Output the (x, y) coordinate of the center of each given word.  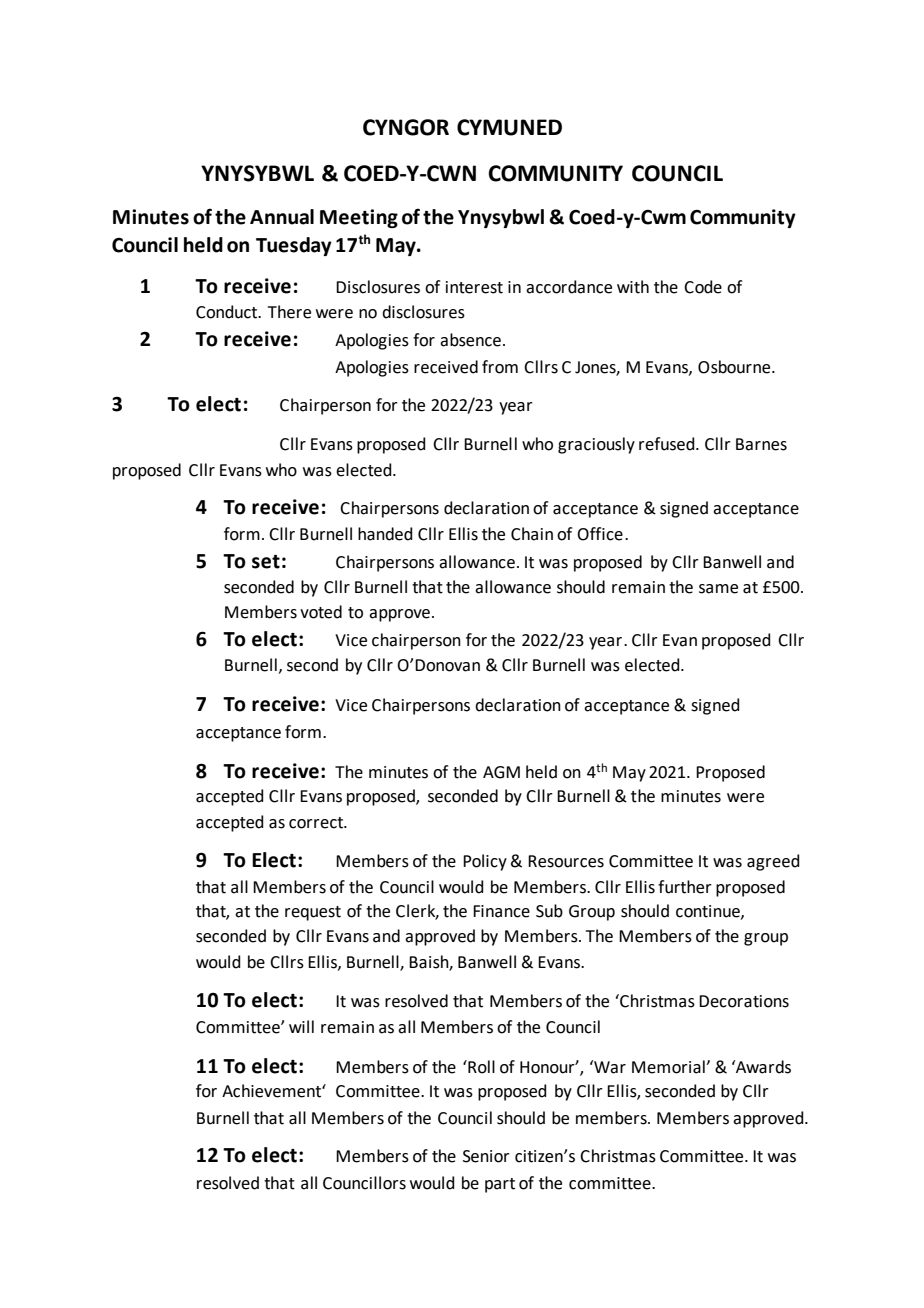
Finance (501, 911)
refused (668, 444)
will (301, 1026)
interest (474, 287)
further (685, 887)
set (266, 562)
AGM (501, 772)
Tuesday (294, 246)
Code (703, 287)
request (313, 913)
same (718, 589)
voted (321, 612)
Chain (532, 534)
